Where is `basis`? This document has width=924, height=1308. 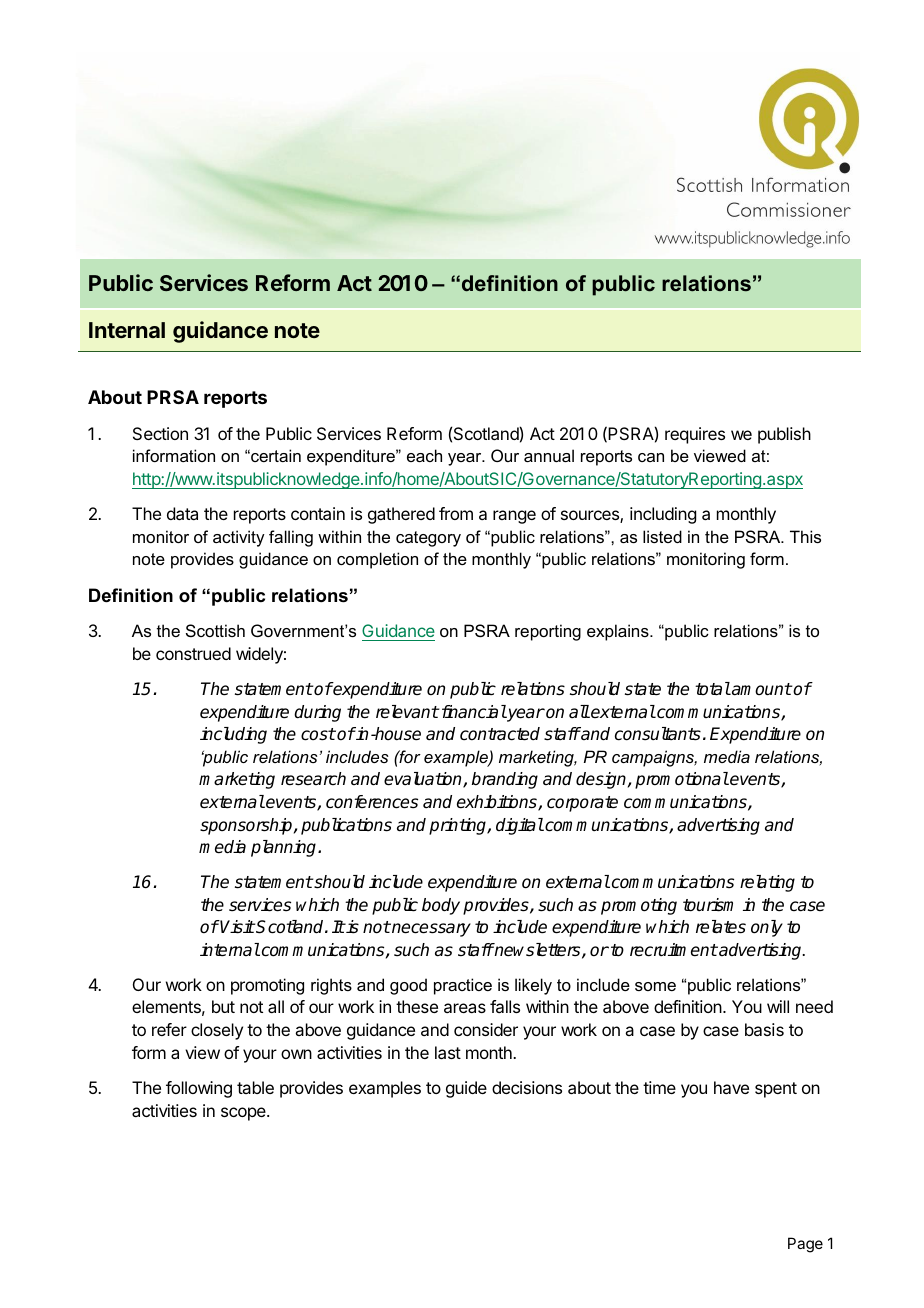 basis is located at coordinates (764, 1029).
